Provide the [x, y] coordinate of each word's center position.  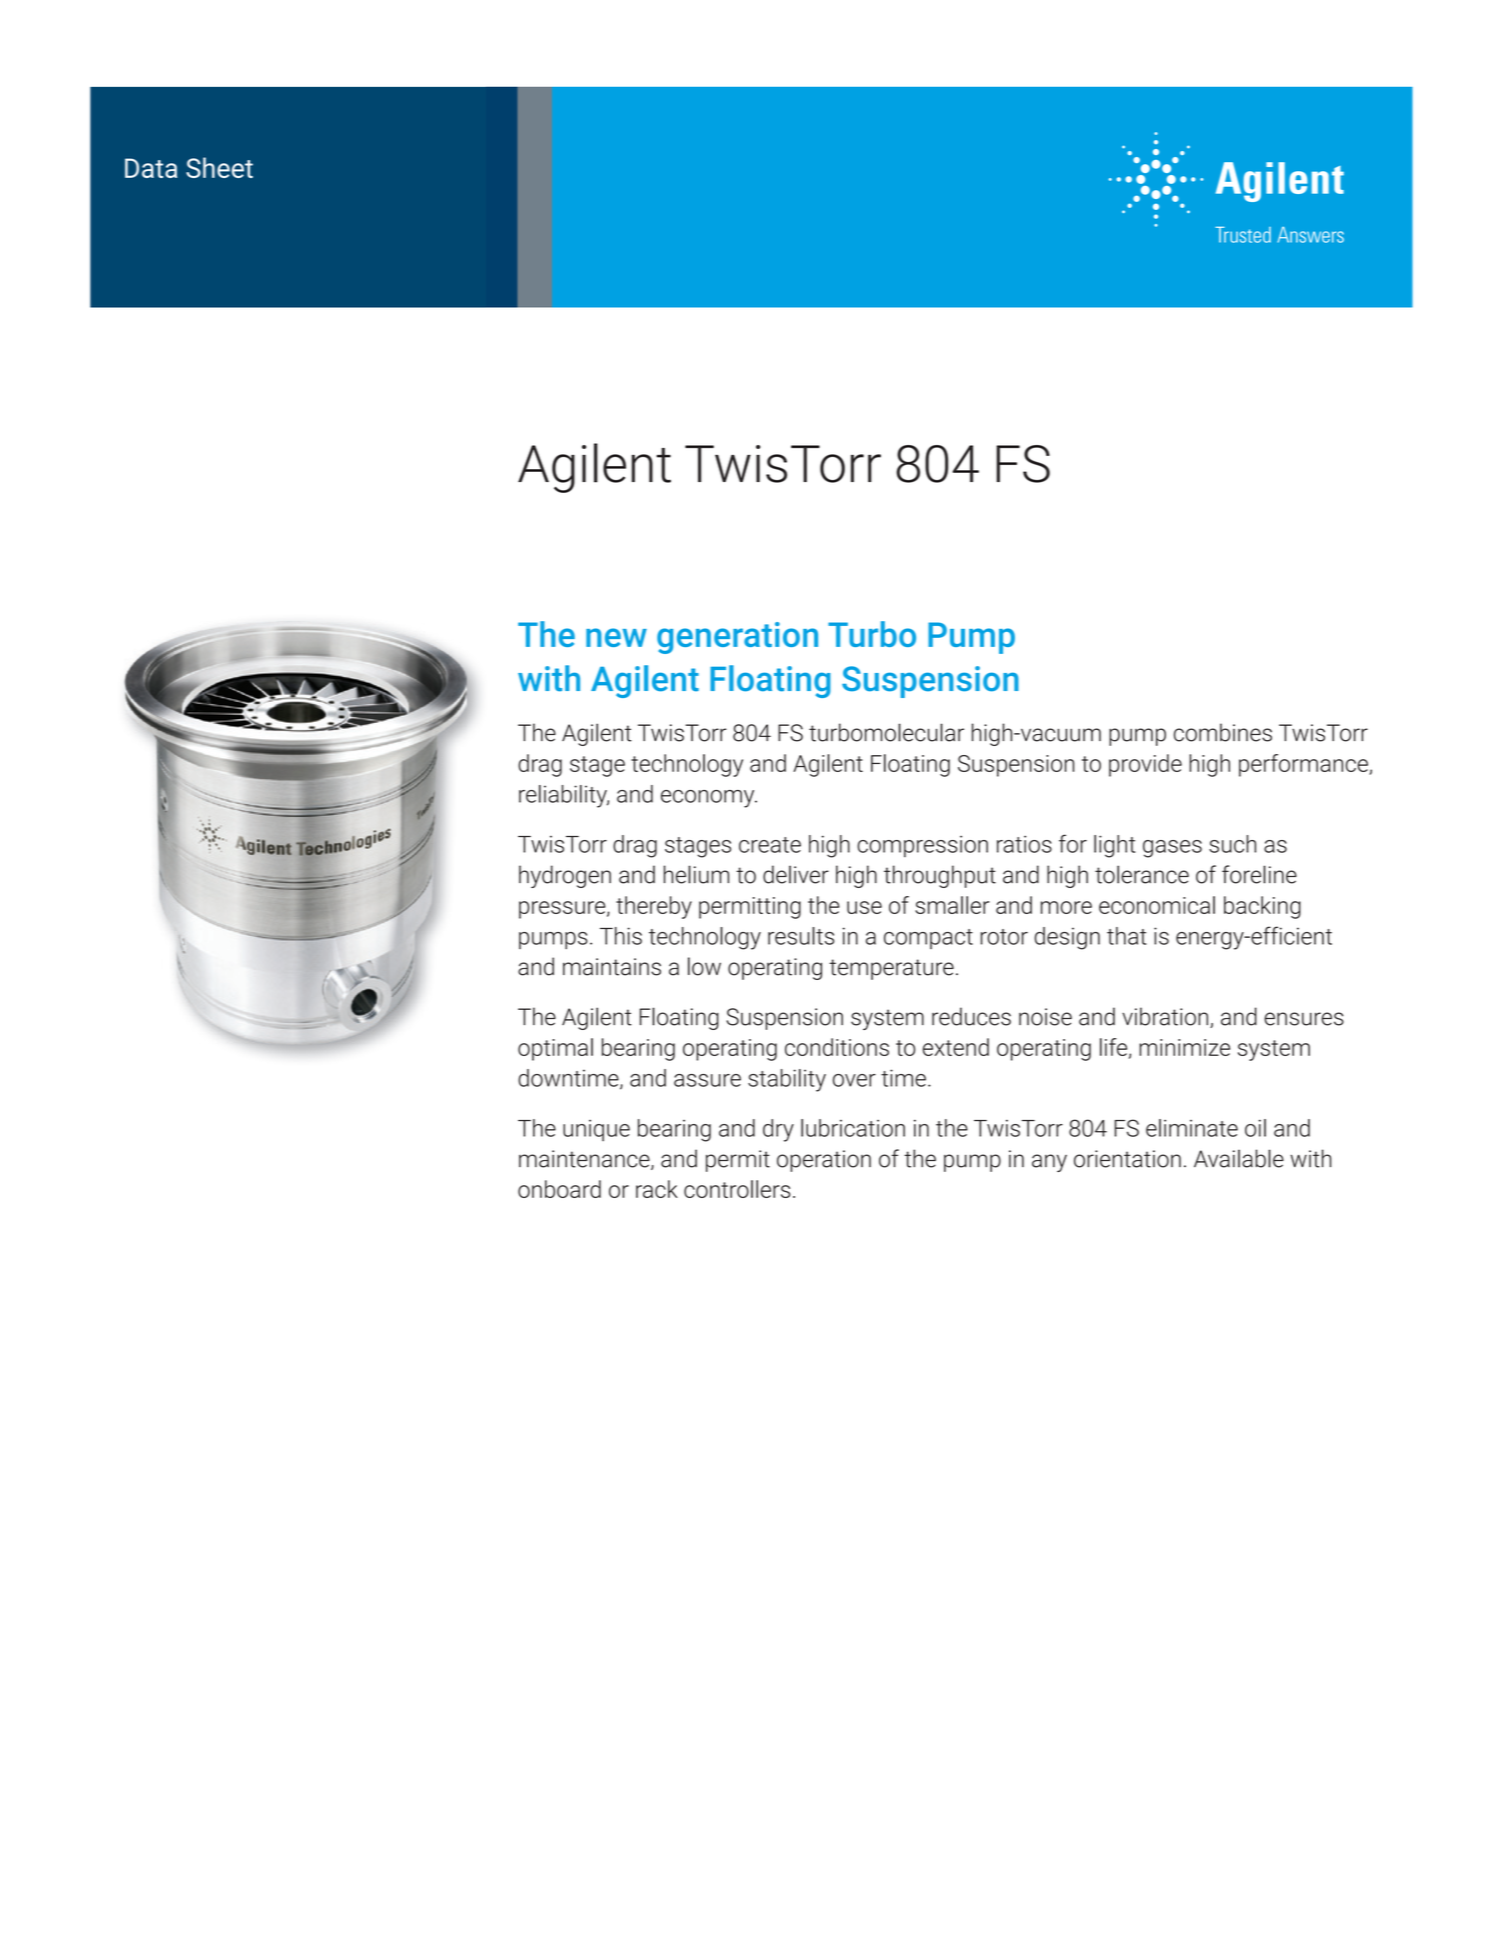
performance [1304, 765]
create [770, 845]
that [1127, 936]
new [616, 637]
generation [737, 638]
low [704, 966]
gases [1172, 849]
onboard [559, 1189]
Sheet [219, 167]
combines [1223, 732]
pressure [563, 910]
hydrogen [565, 876]
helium [696, 874]
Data [151, 168]
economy [709, 799]
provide [1145, 765]
